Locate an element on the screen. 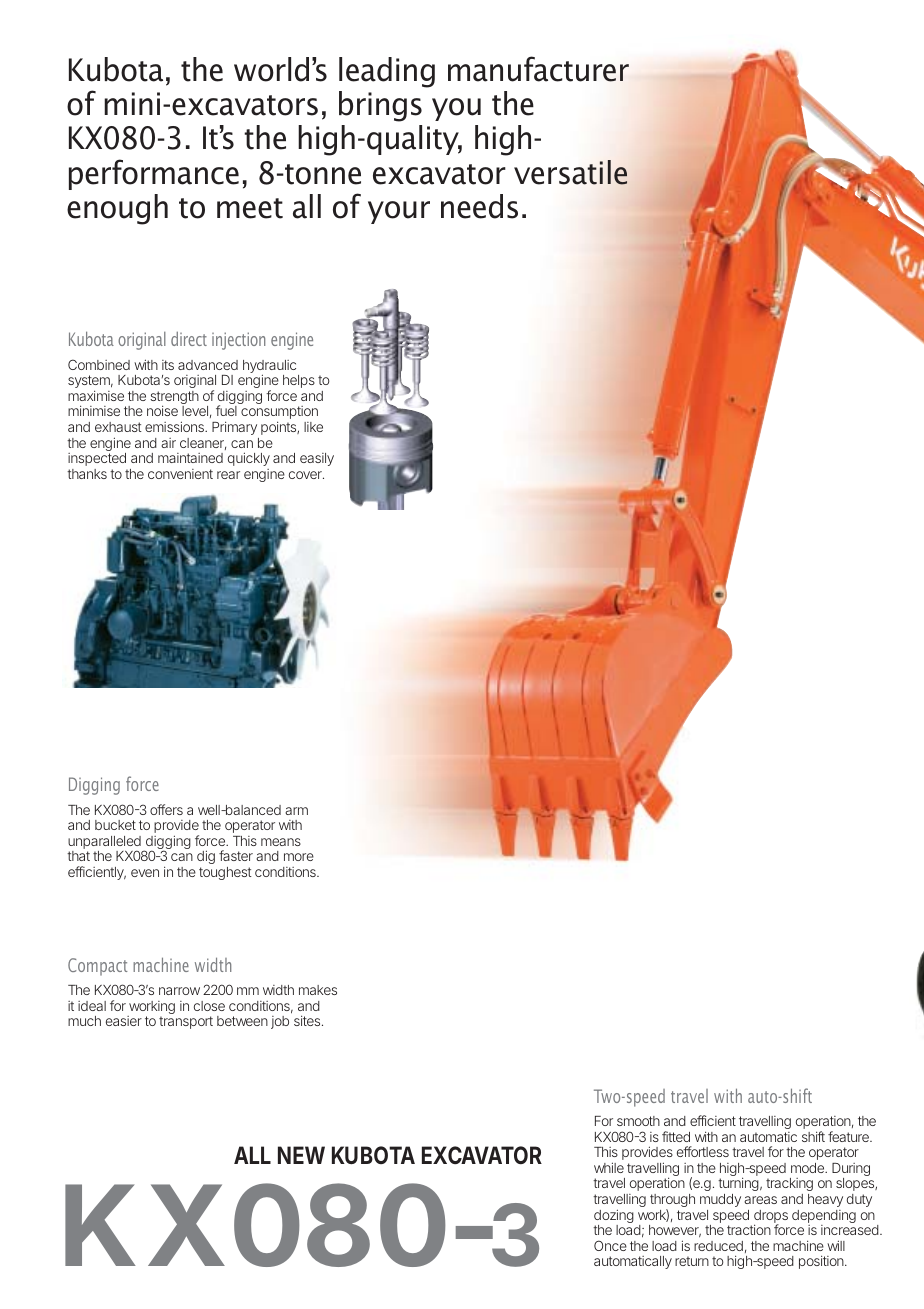 This screenshot has width=924, height=1309. arm is located at coordinates (296, 811).
